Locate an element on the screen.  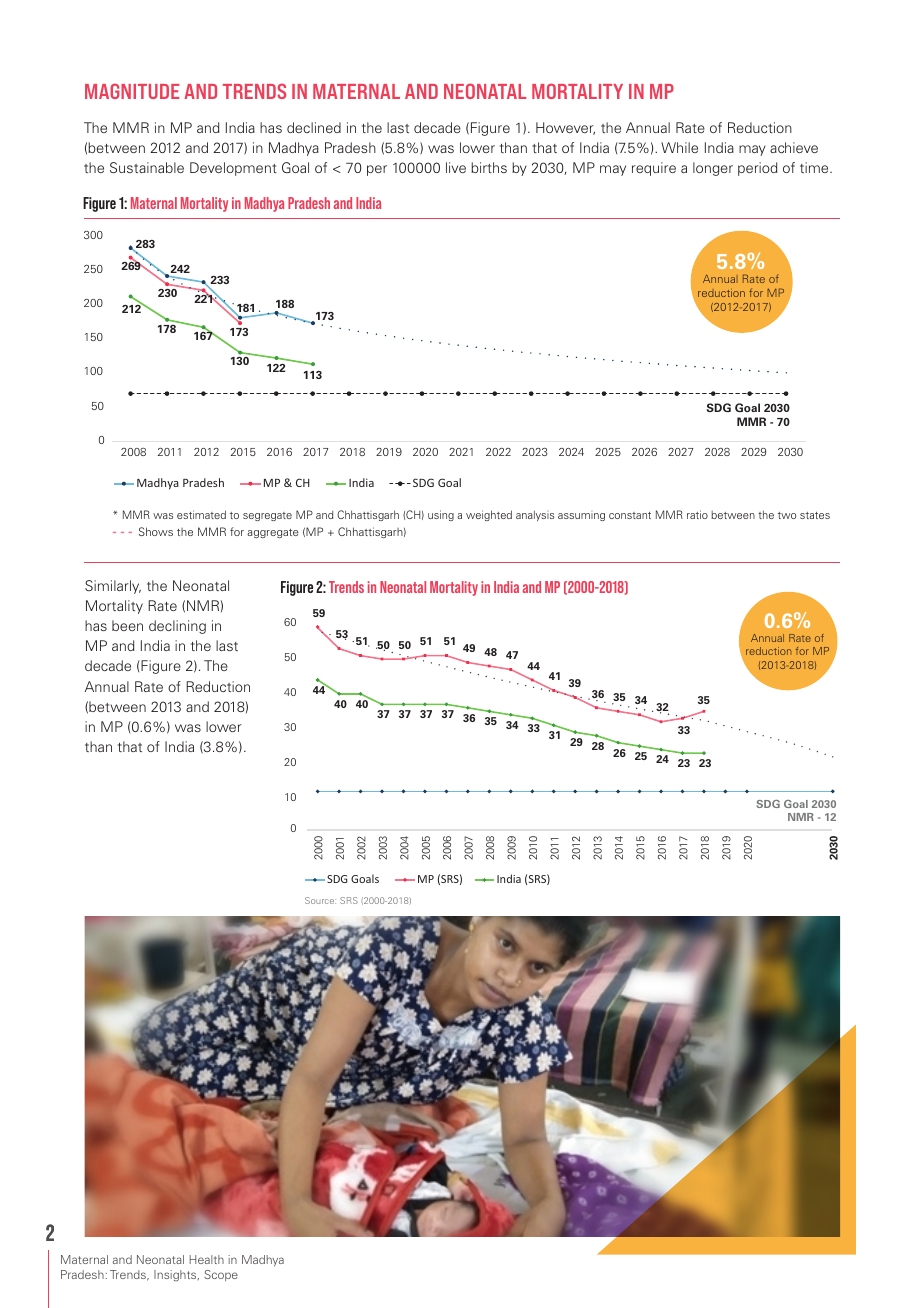
Insights is located at coordinates (176, 1276).
